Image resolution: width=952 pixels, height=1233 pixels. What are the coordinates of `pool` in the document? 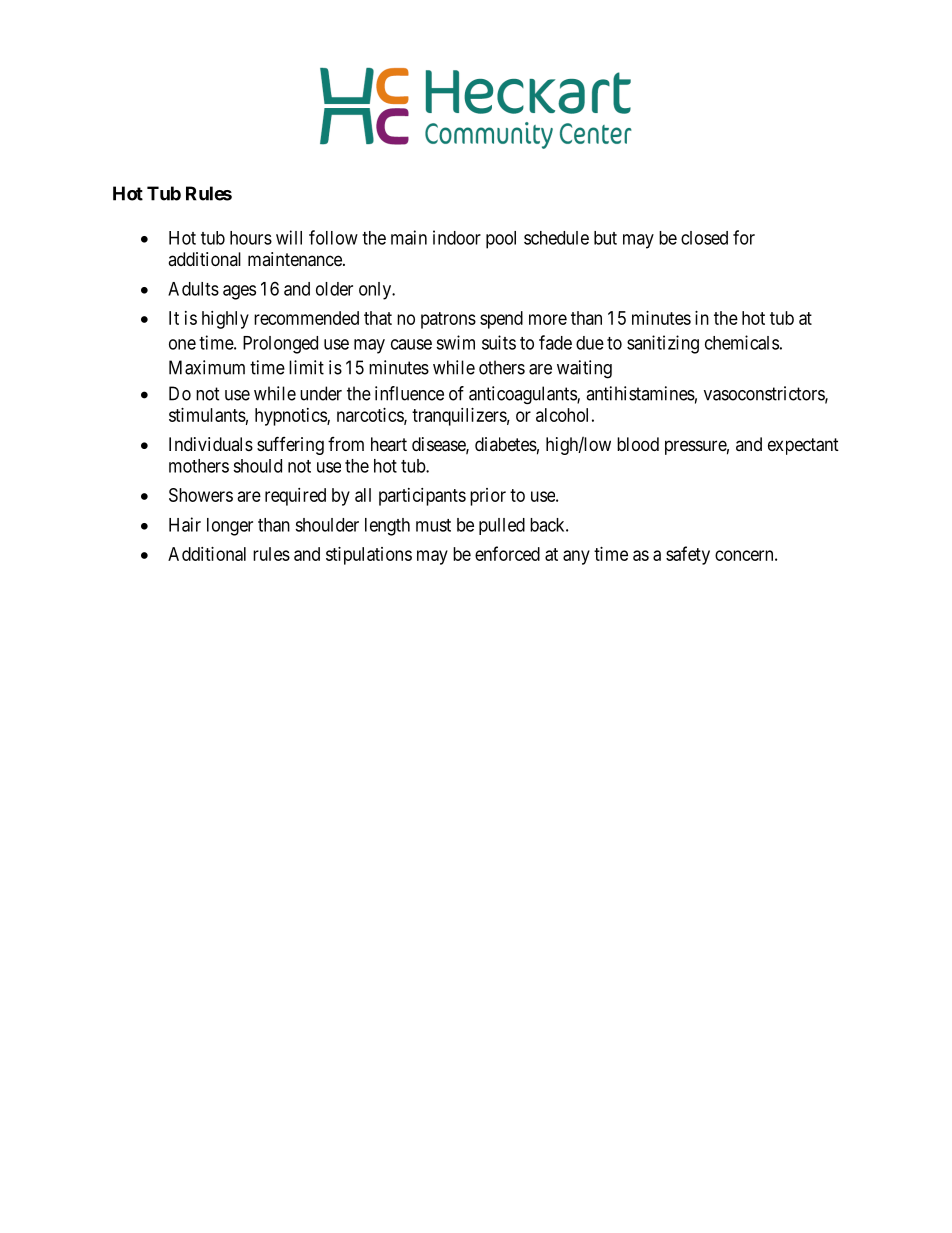 It's located at (501, 240).
